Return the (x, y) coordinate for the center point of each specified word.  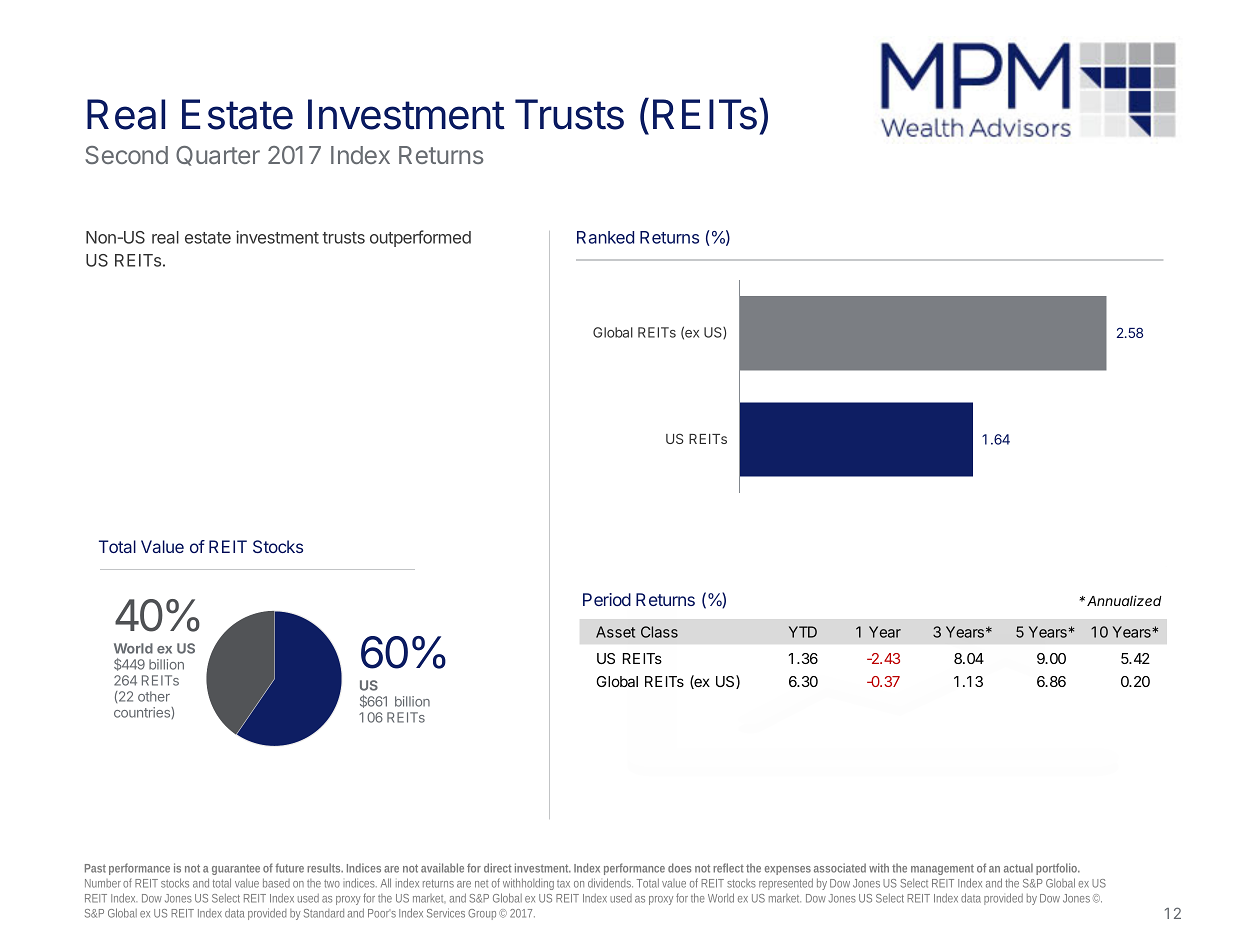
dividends (610, 883)
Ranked (605, 237)
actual (1018, 868)
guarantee (236, 869)
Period (607, 599)
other (154, 696)
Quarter (218, 156)
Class (659, 632)
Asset (615, 632)
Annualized (1124, 600)
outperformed (420, 238)
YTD (803, 632)
